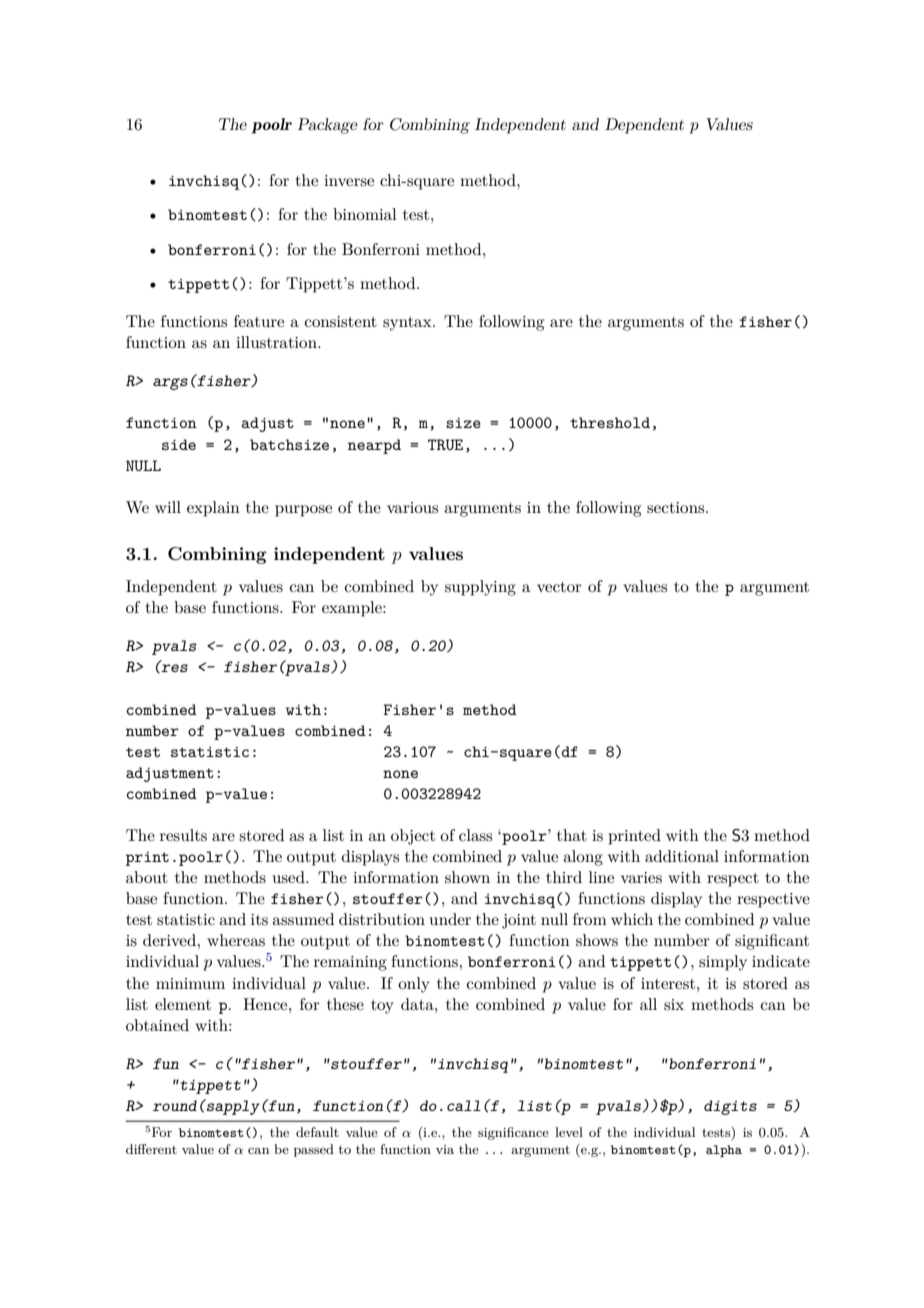  I want to click on vector, so click(559, 587).
